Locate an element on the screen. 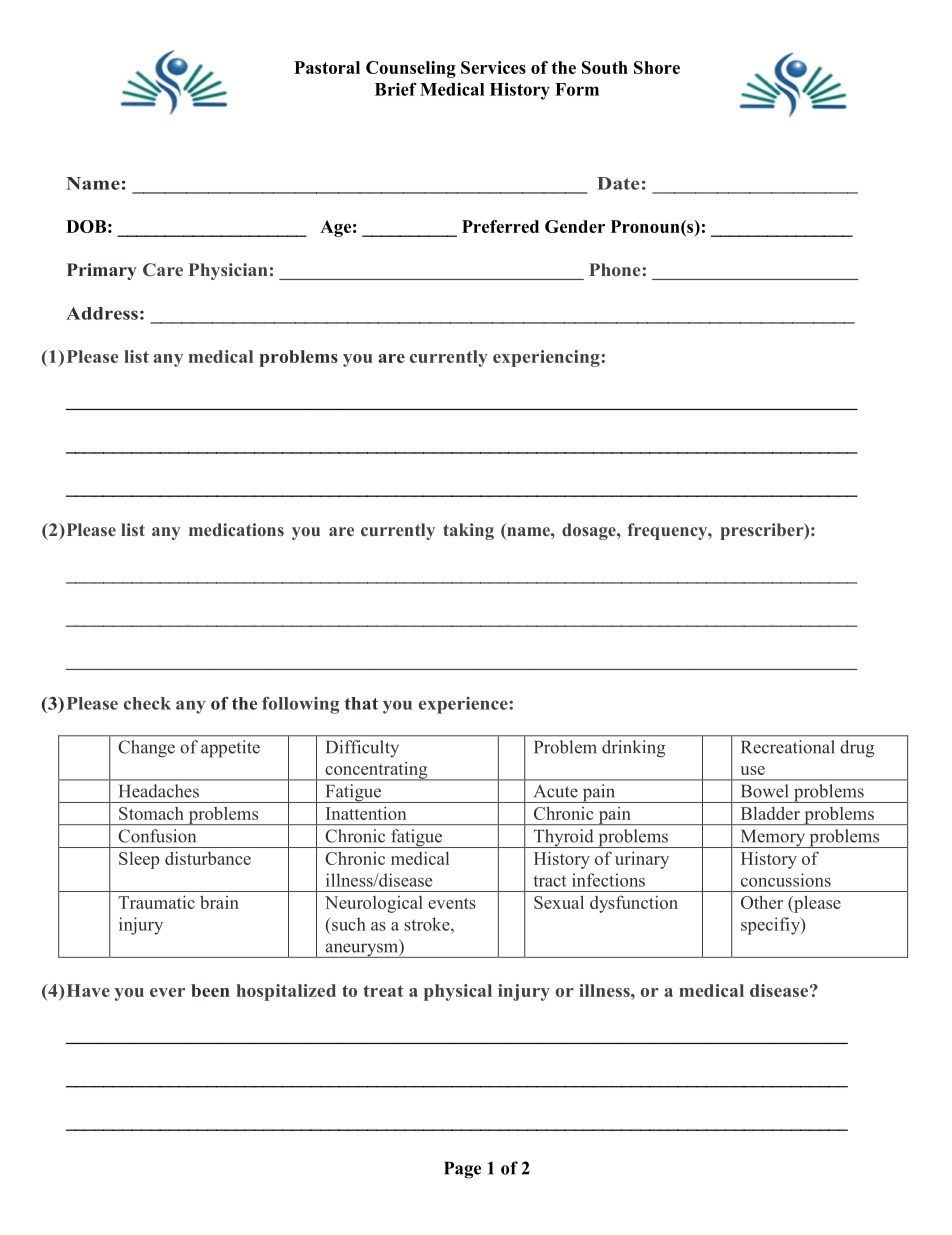 This screenshot has width=952, height=1235. check is located at coordinates (147, 703).
